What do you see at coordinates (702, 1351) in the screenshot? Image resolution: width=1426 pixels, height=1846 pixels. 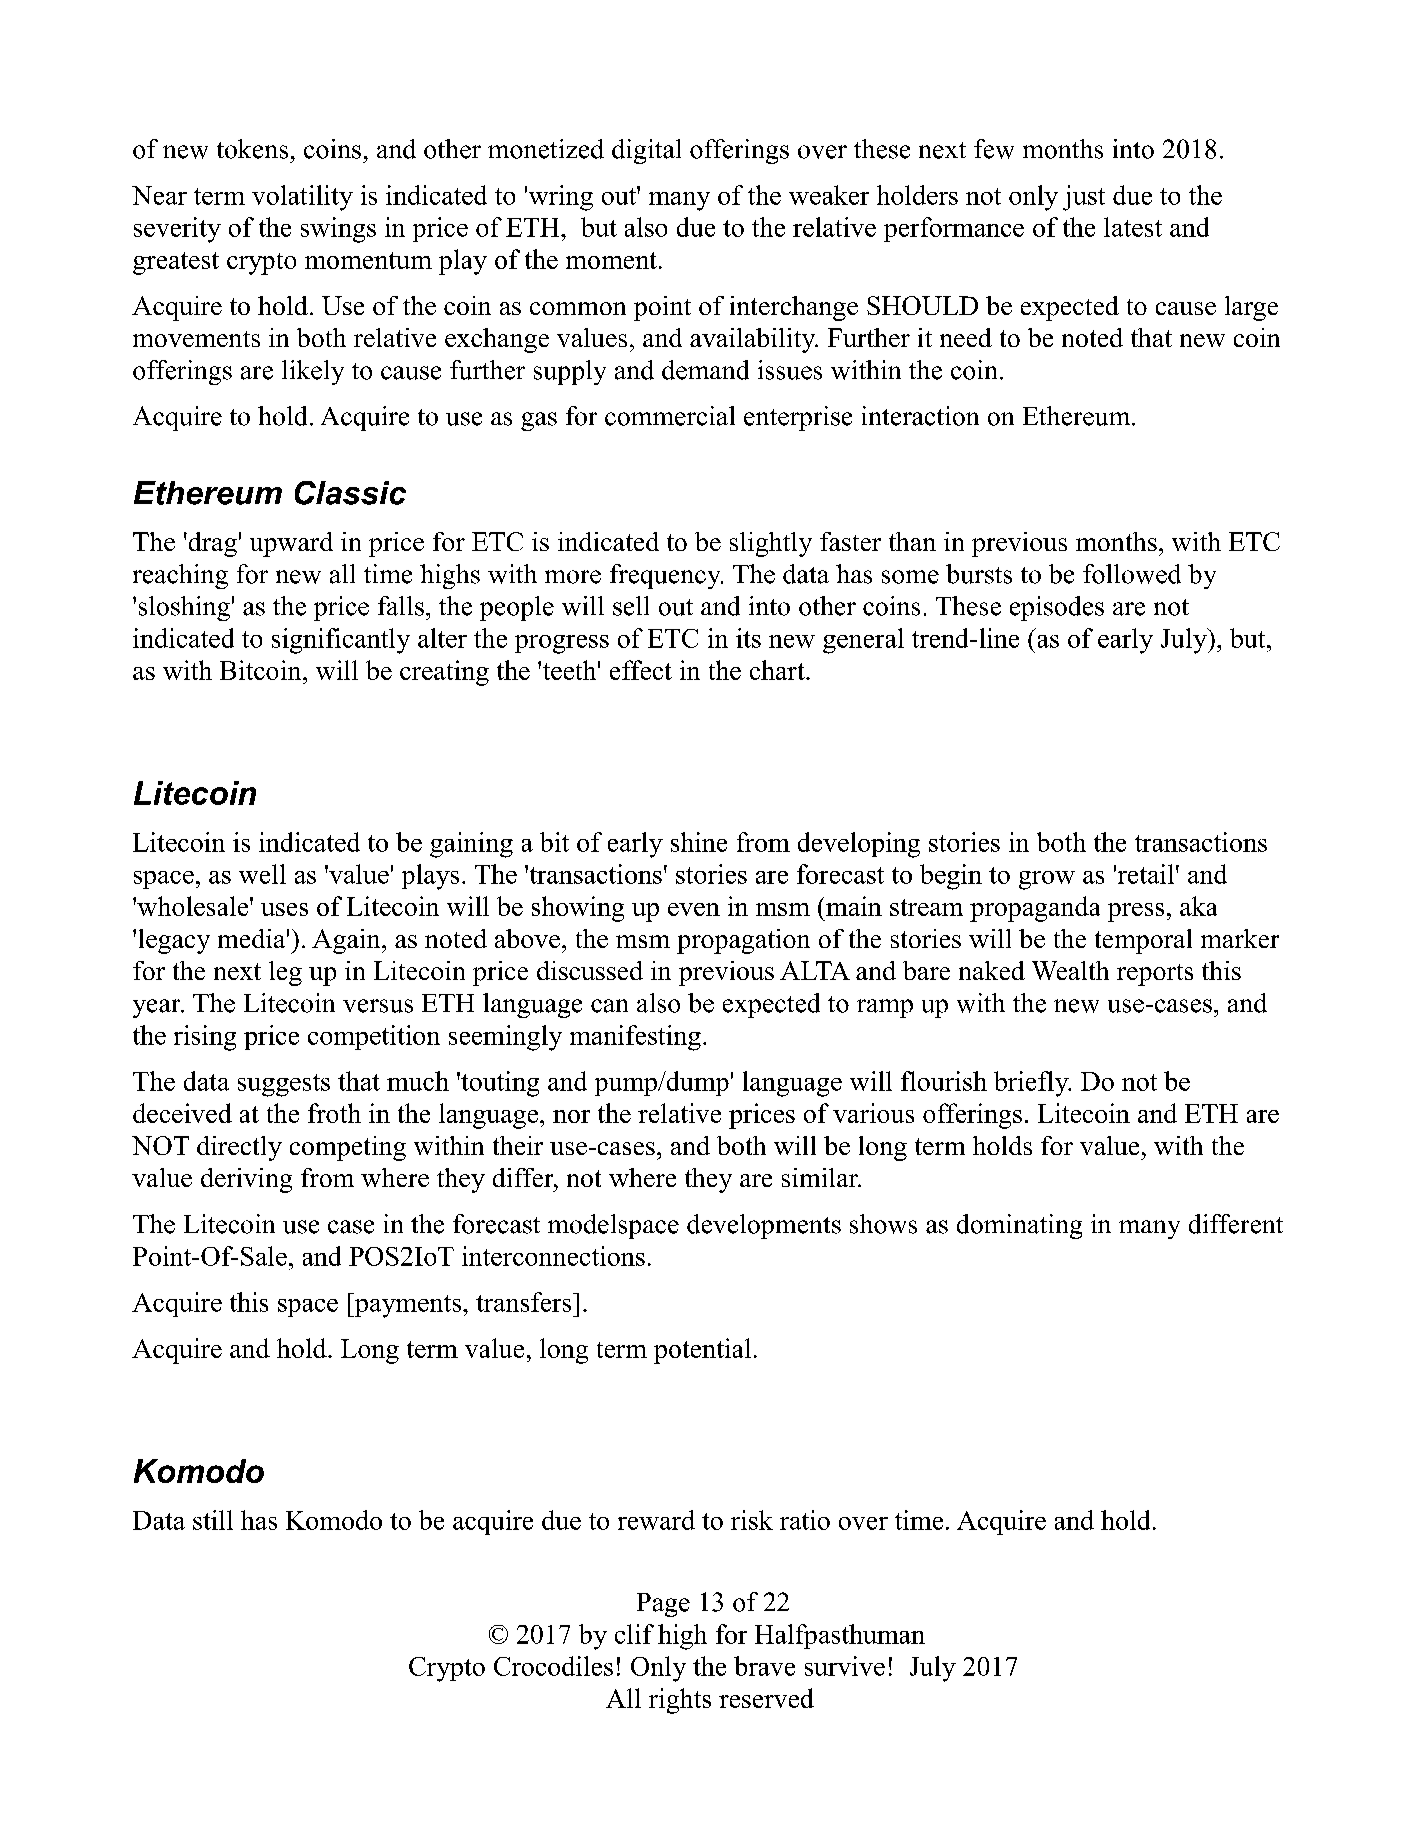 I see `potential` at bounding box center [702, 1351].
